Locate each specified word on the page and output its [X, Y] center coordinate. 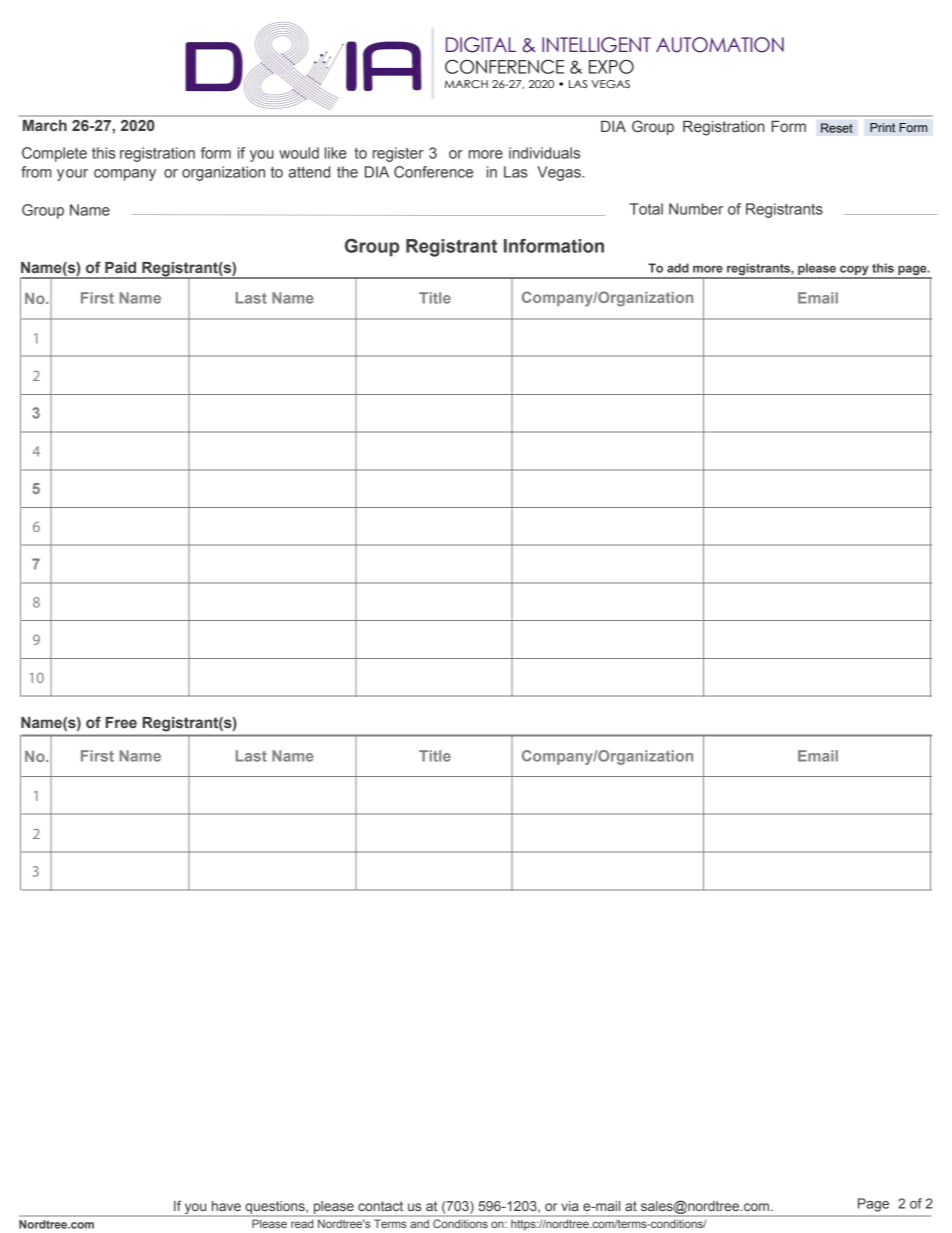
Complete [54, 154]
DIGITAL [481, 45]
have [226, 1206]
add [678, 268]
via [570, 1206]
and [420, 1224]
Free [121, 723]
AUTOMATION [720, 45]
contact [380, 1206]
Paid [120, 267]
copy [854, 271]
